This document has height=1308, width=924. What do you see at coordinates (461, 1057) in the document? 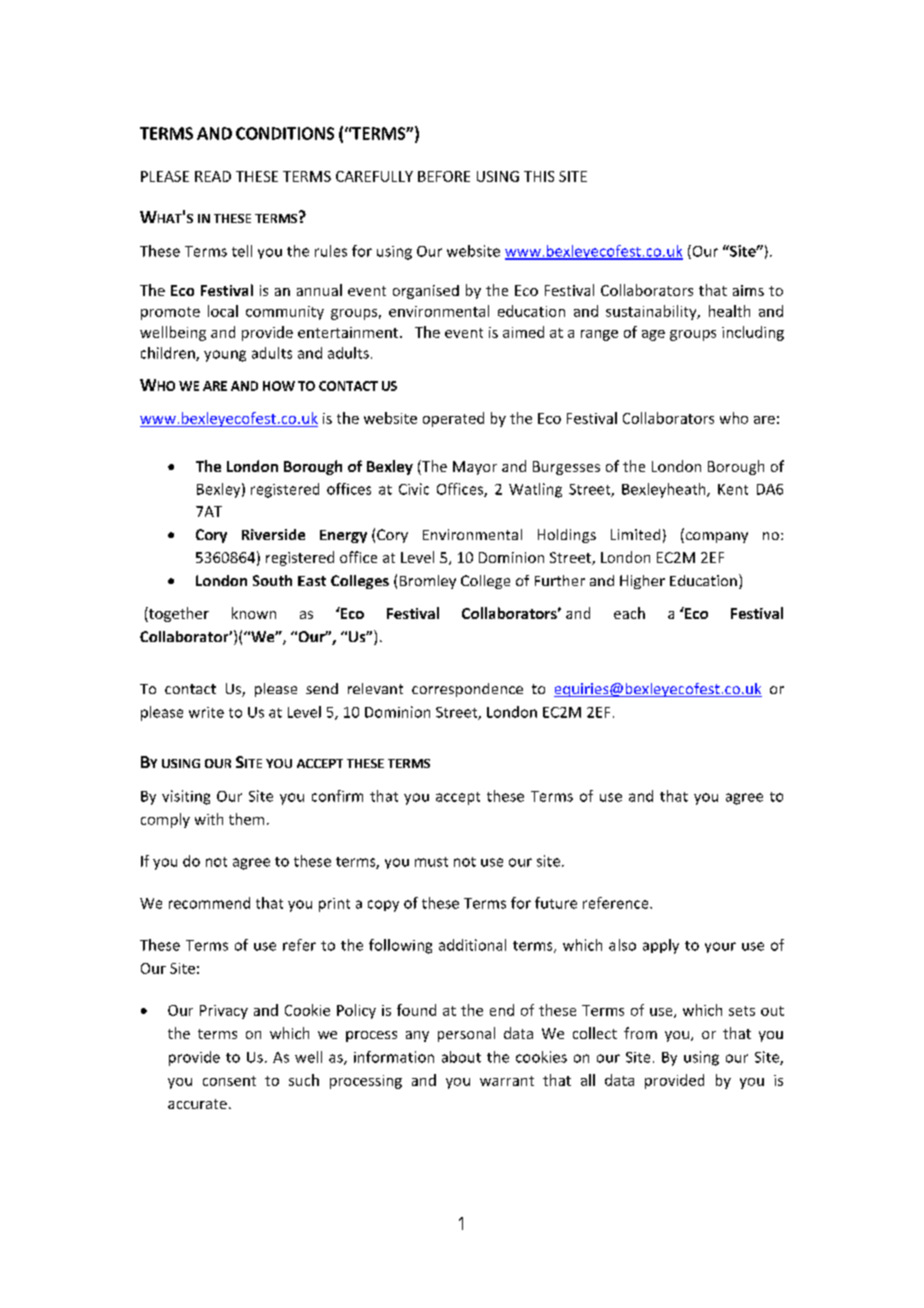
I see `about` at bounding box center [461, 1057].
